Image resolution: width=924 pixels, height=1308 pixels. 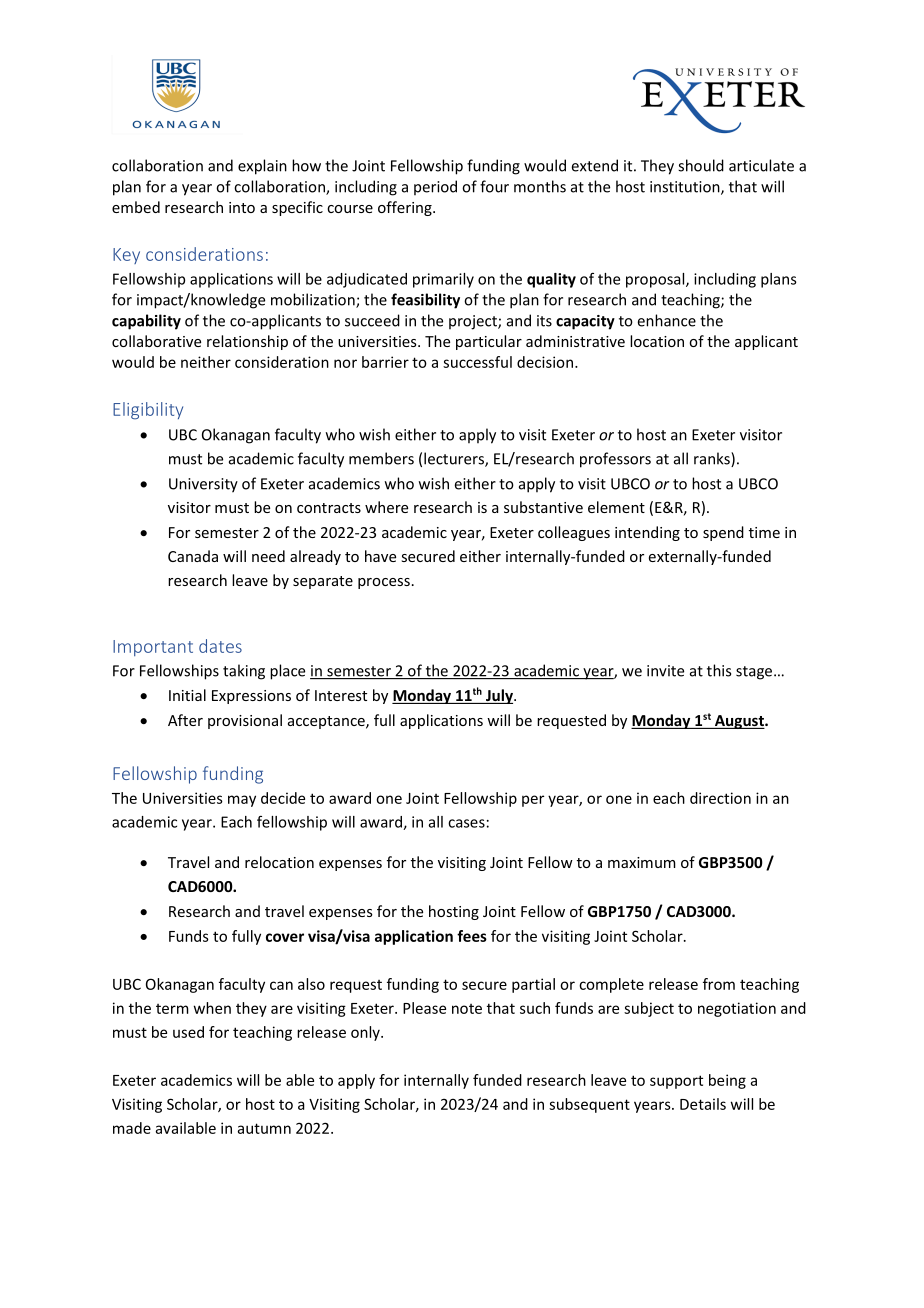 What do you see at coordinates (366, 1033) in the screenshot?
I see `only` at bounding box center [366, 1033].
